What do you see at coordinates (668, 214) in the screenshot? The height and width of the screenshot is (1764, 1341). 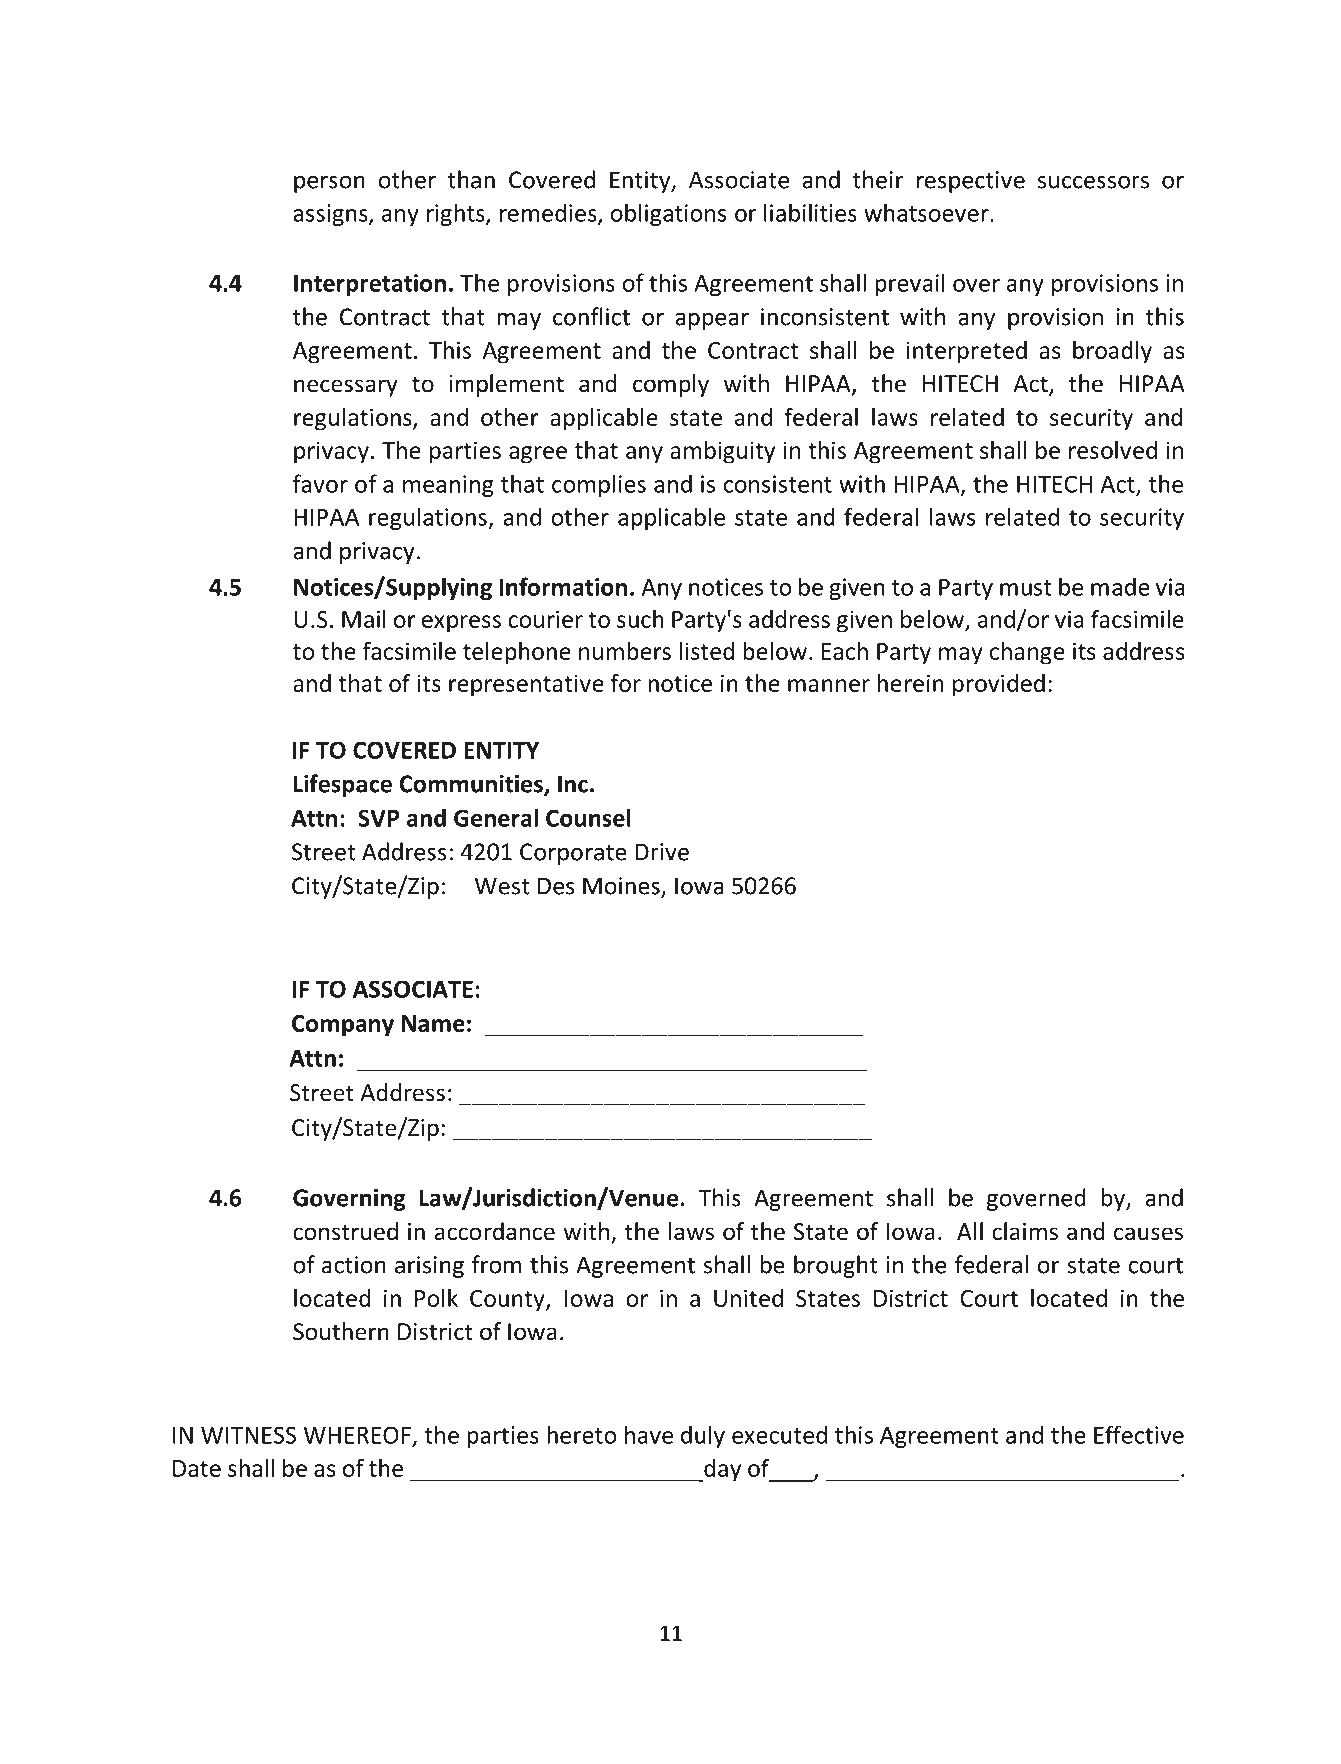 I see `obligations` at bounding box center [668, 214].
